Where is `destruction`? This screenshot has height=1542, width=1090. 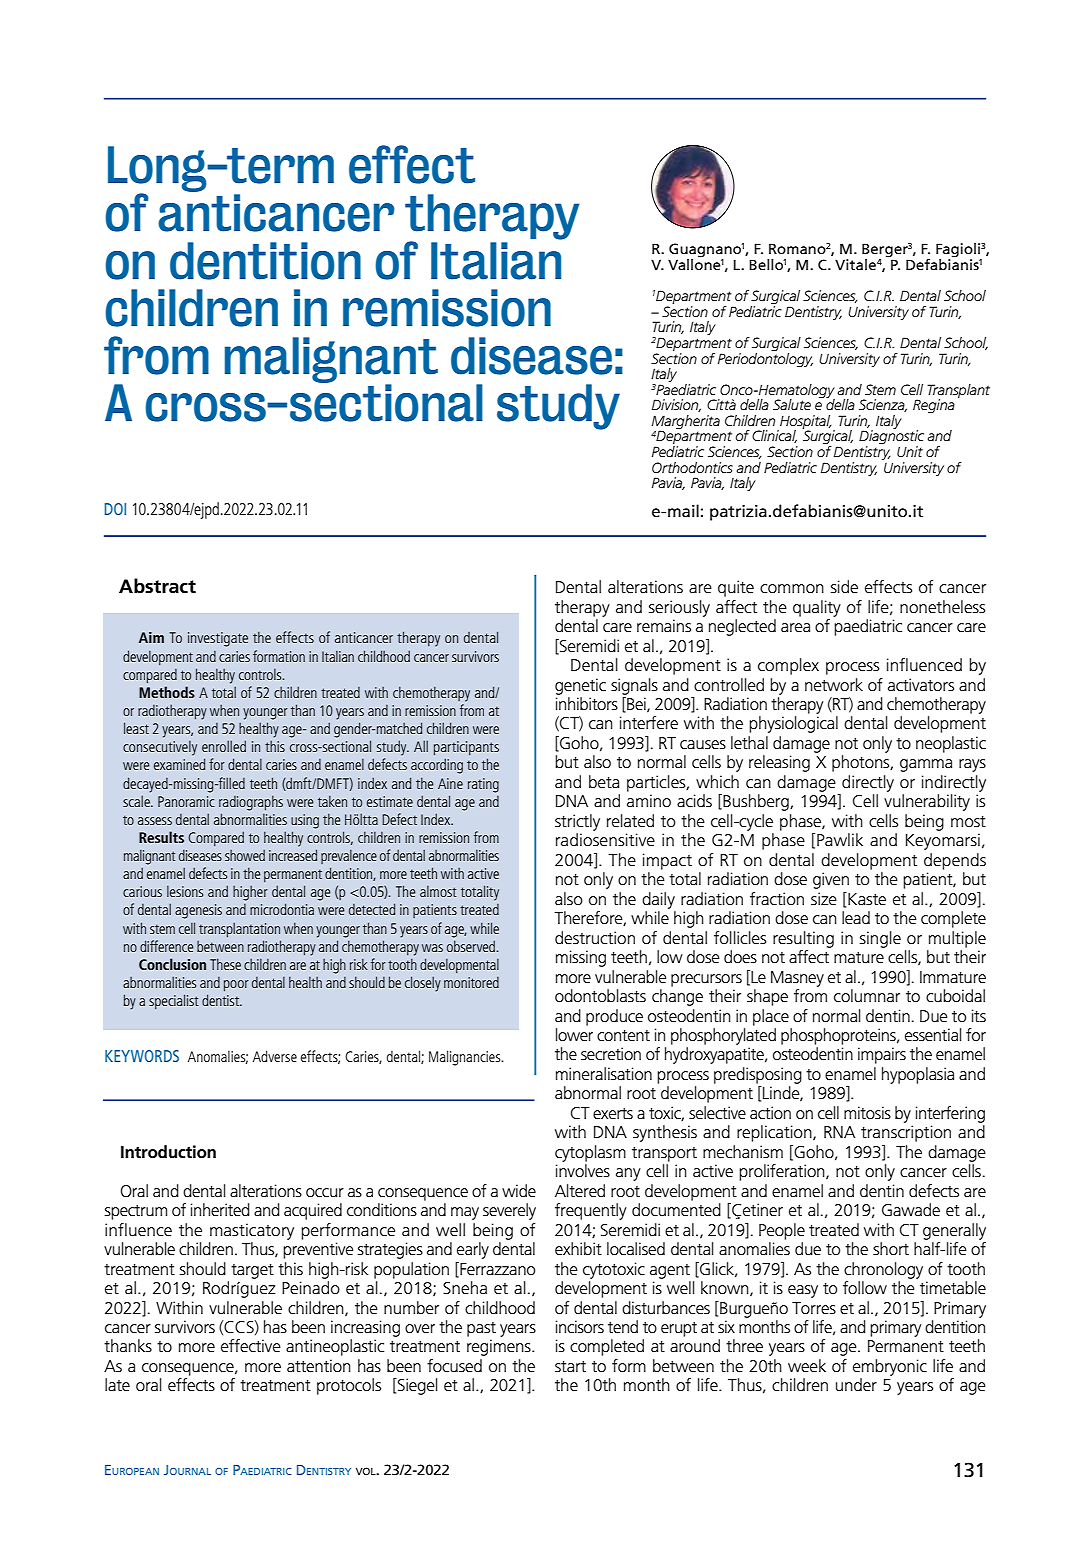 destruction is located at coordinates (595, 938).
